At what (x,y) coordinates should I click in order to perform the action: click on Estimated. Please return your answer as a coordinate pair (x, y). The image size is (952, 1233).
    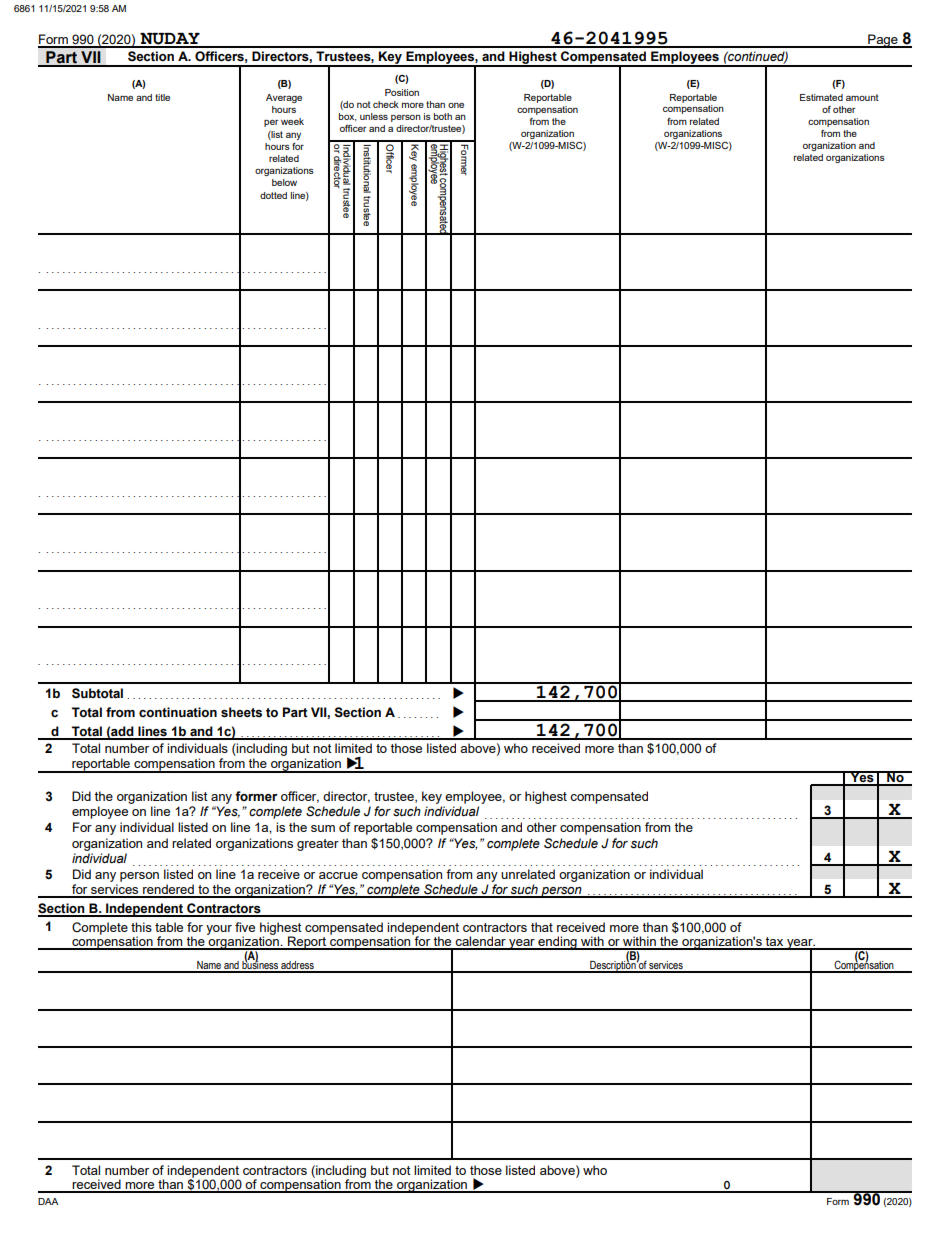
    Looking at the image, I should click on (821, 97).
